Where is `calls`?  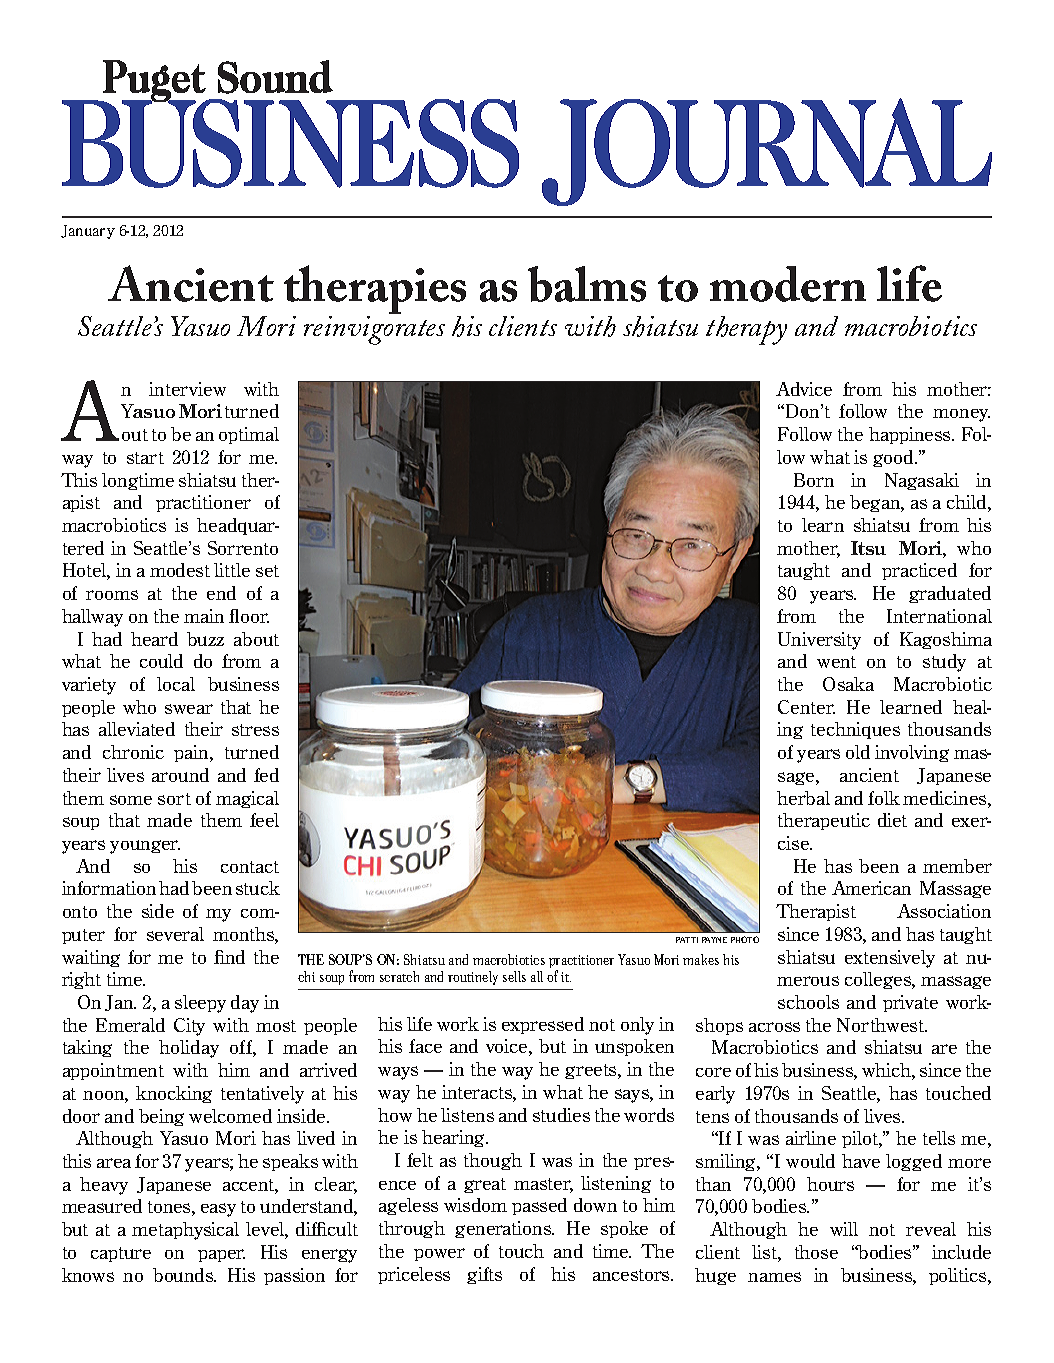 calls is located at coordinates (974, 801).
